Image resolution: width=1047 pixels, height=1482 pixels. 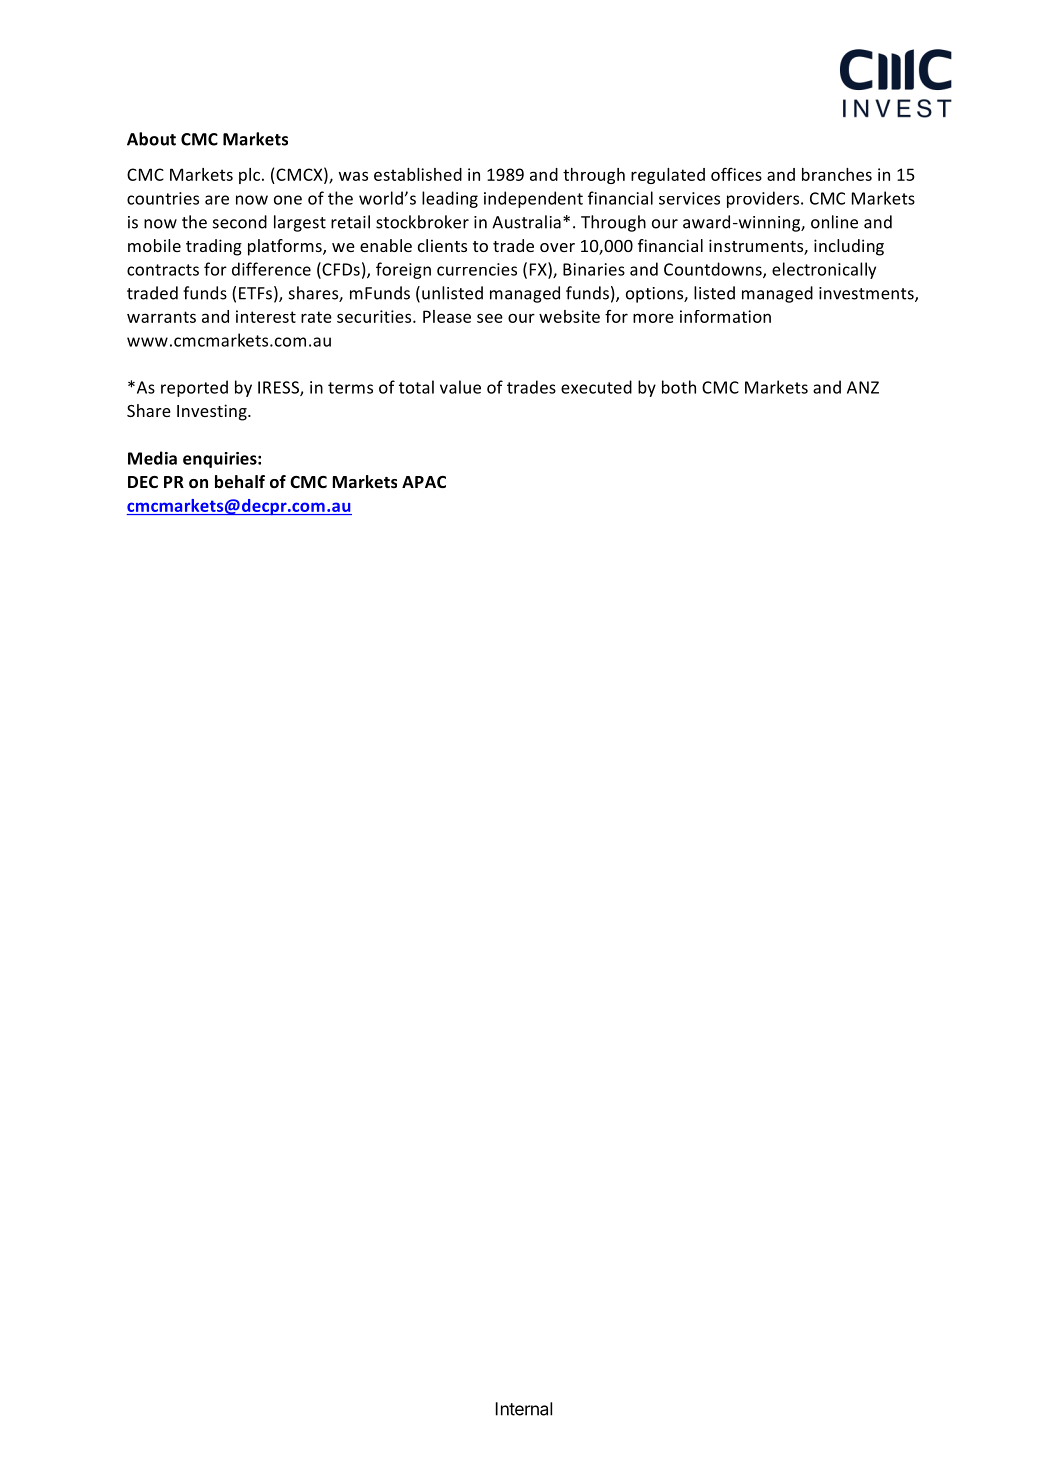 What do you see at coordinates (725, 316) in the document?
I see `information` at bounding box center [725, 316].
